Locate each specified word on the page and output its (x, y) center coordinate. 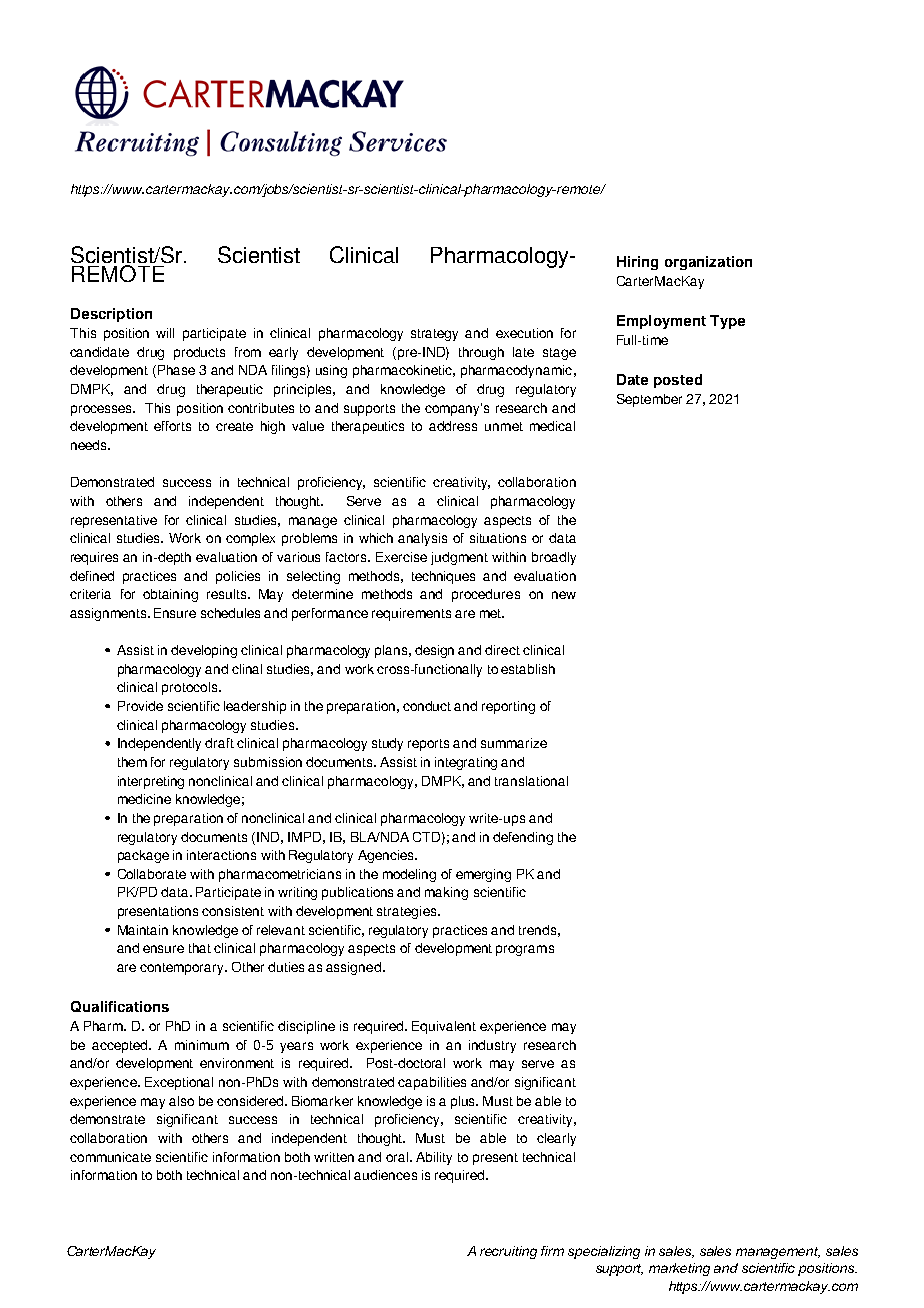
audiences (385, 1175)
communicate (110, 1157)
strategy (434, 335)
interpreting (151, 782)
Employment (661, 322)
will (165, 333)
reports (428, 745)
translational (531, 781)
